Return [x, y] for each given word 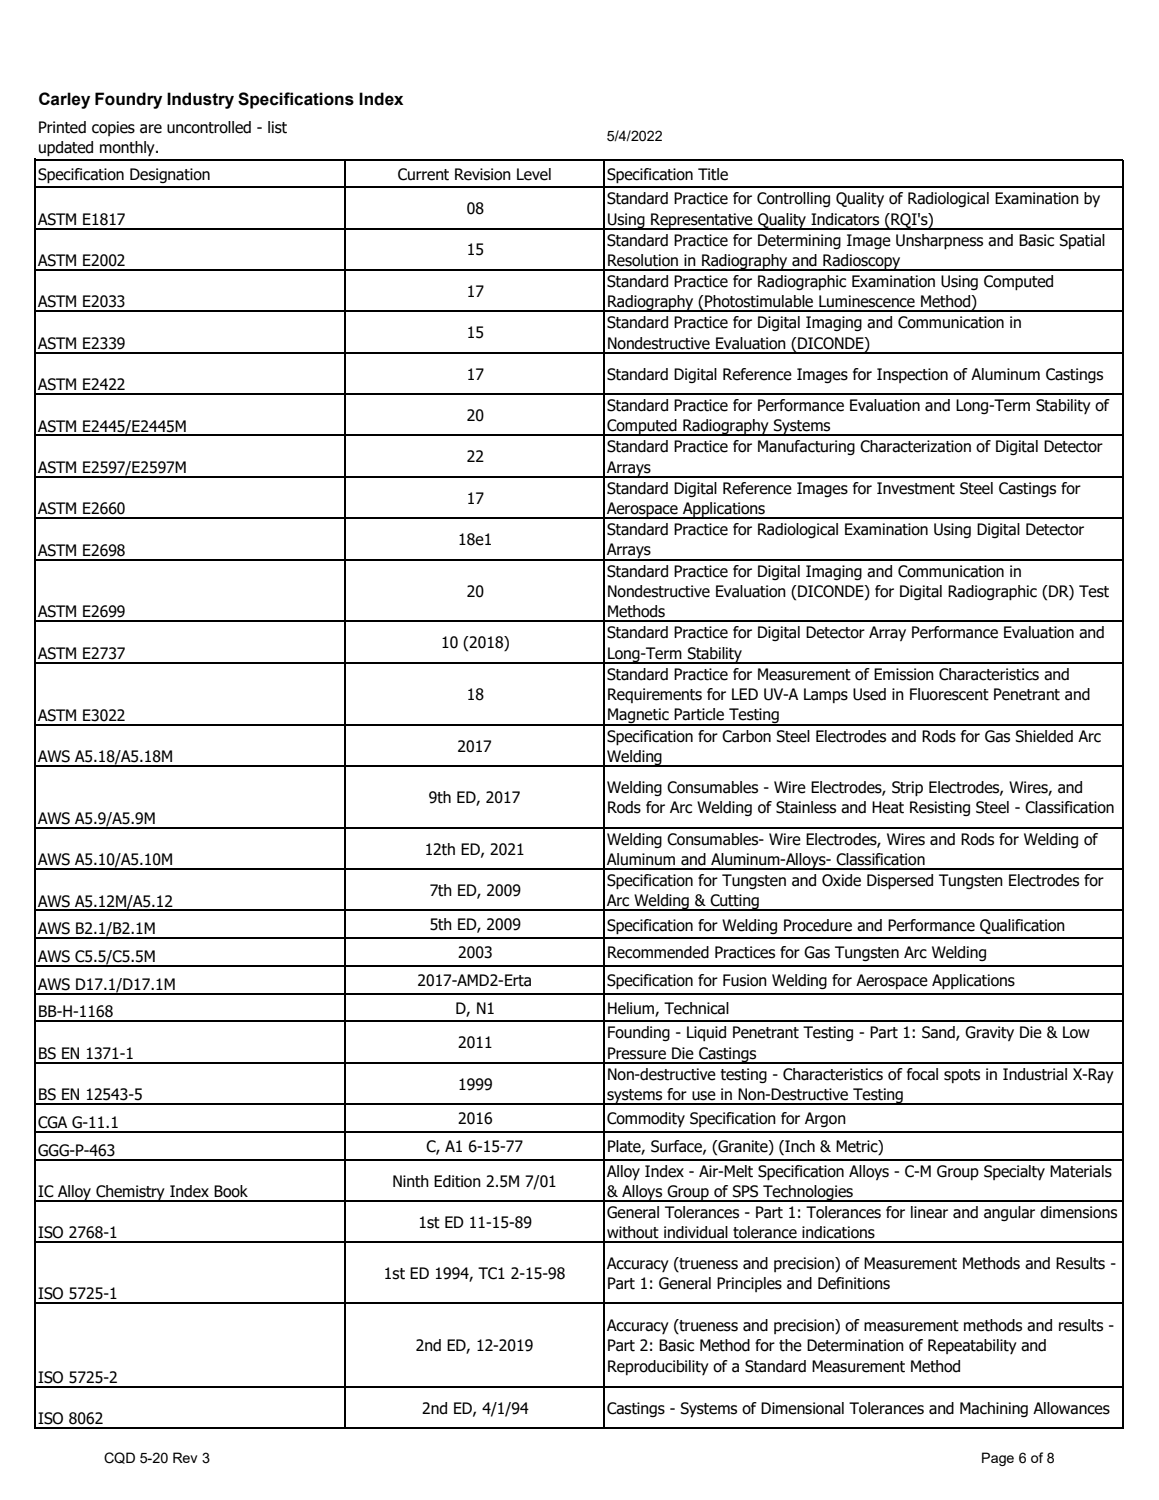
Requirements [655, 695]
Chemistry [130, 1193]
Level [534, 174]
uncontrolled [209, 127]
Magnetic [638, 717]
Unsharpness [939, 242]
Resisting [940, 808]
